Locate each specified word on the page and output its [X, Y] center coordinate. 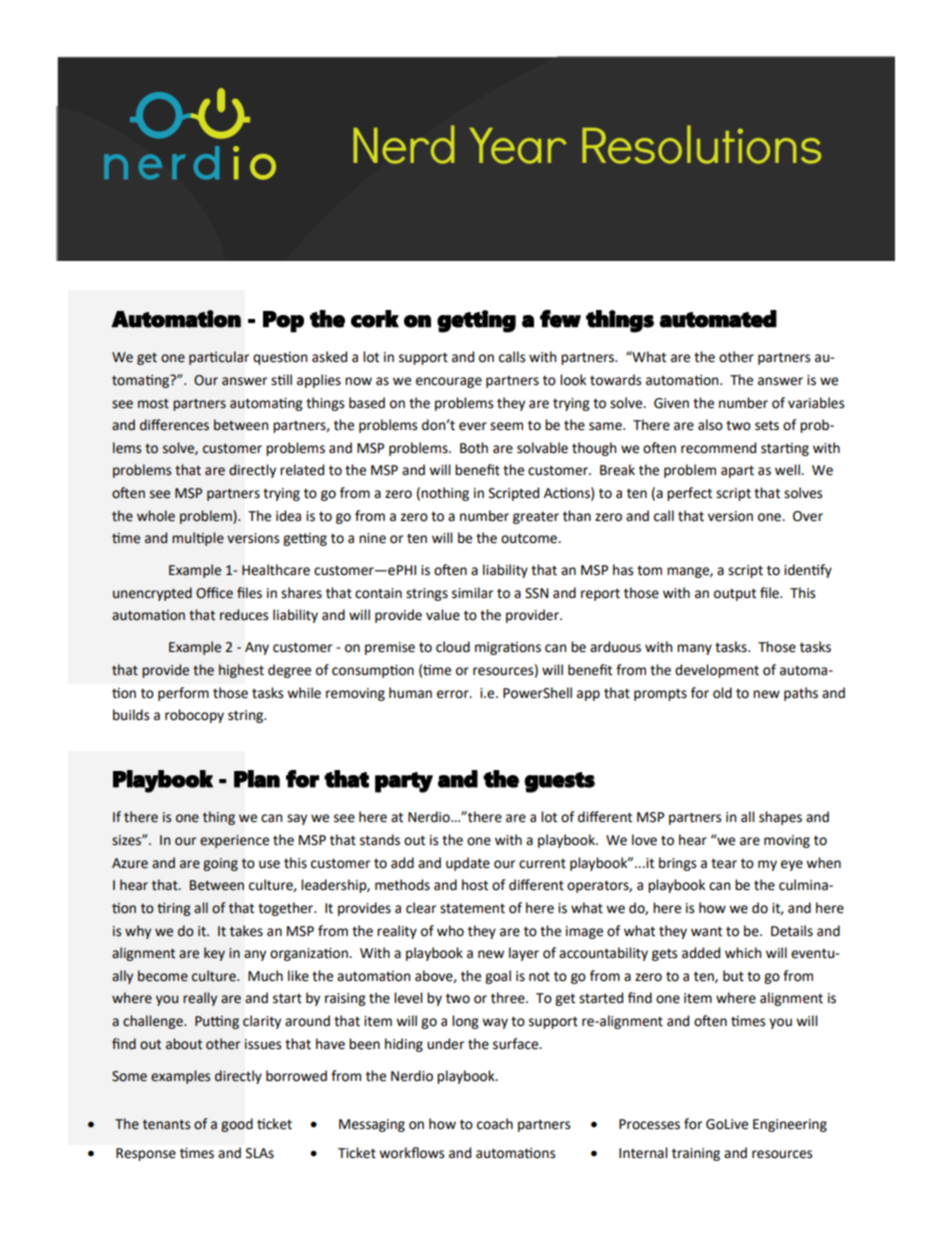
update [468, 864]
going [220, 864]
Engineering [790, 1125]
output [735, 594]
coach [495, 1124]
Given [671, 403]
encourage [449, 382]
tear [724, 863]
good [237, 1125]
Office [214, 593]
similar [472, 593]
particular [219, 358]
